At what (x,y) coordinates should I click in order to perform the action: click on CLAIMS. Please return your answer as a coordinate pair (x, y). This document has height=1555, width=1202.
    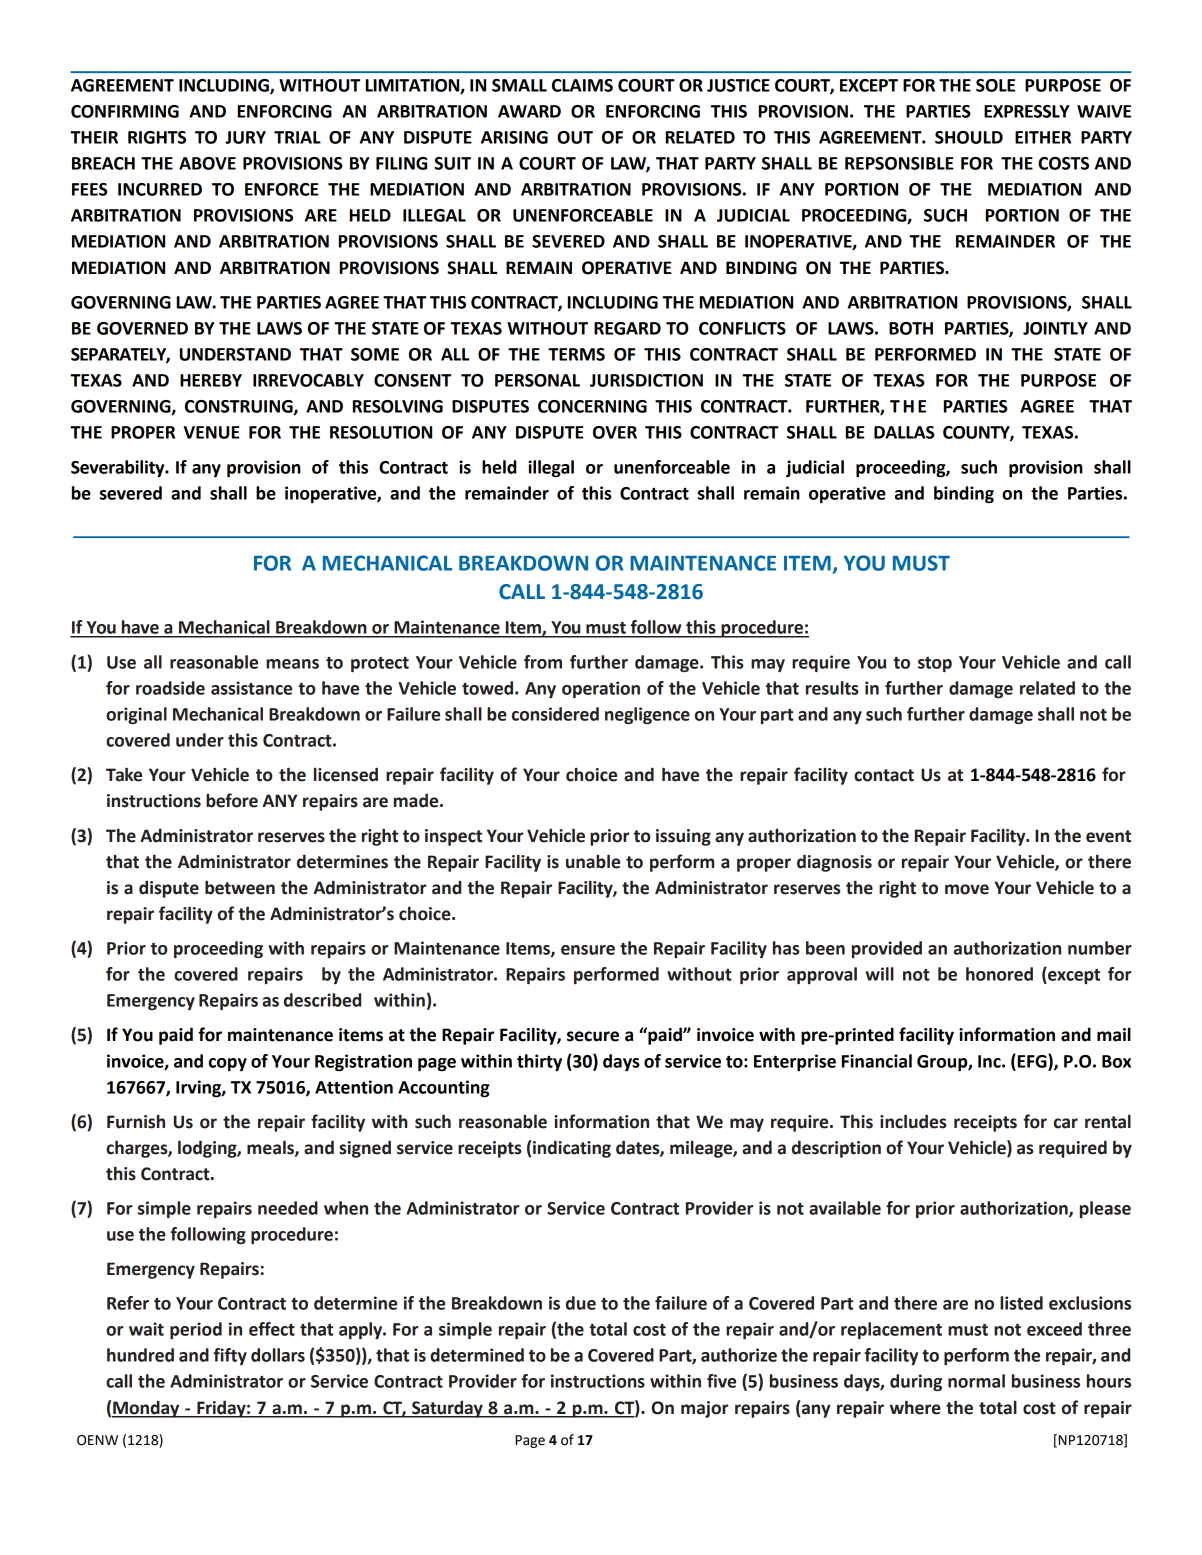
    Looking at the image, I should click on (582, 85).
